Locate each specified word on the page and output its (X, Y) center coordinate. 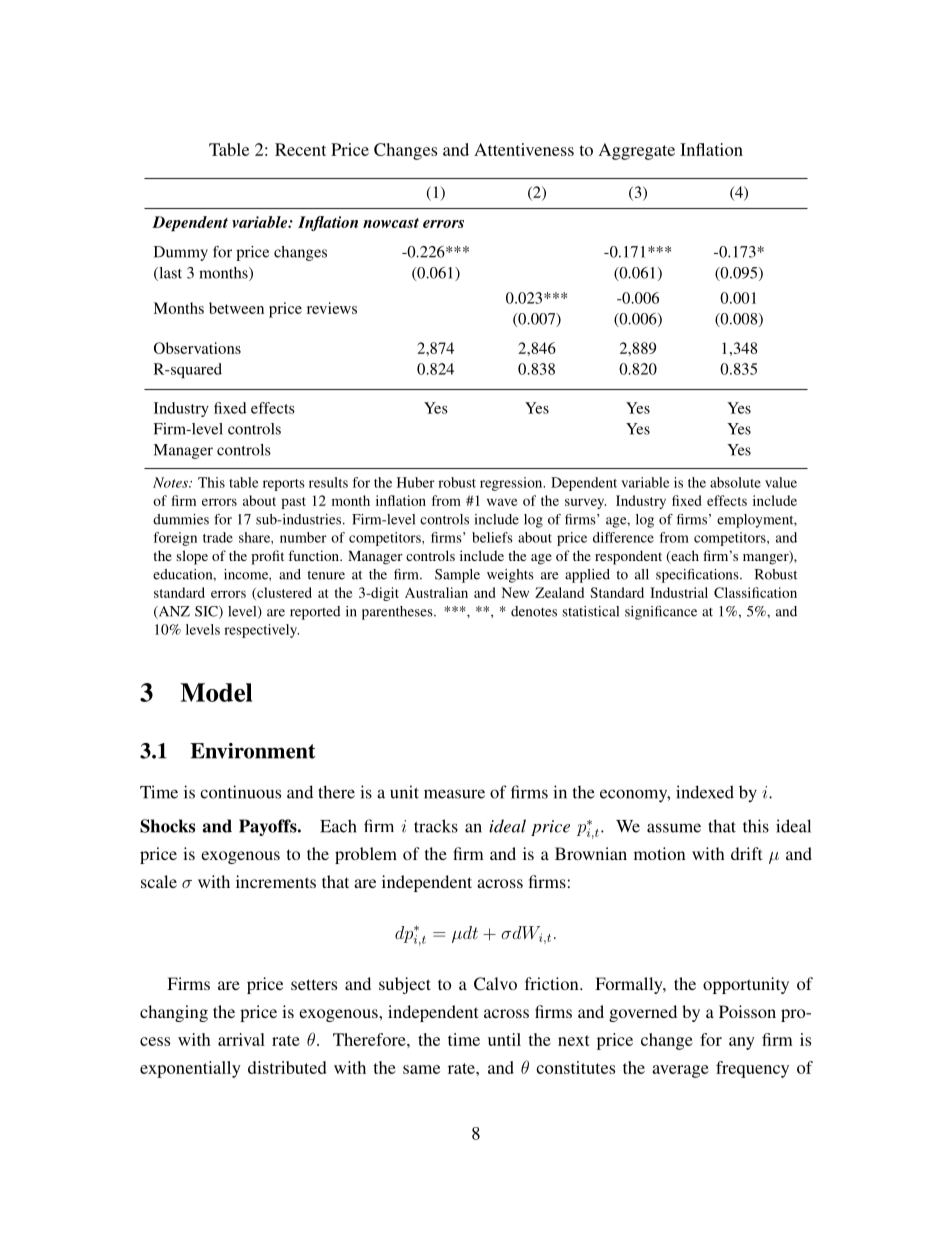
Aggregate (637, 151)
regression (512, 484)
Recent (300, 149)
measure (454, 794)
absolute (735, 482)
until (504, 1039)
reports (284, 485)
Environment (252, 751)
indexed (705, 792)
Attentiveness (524, 149)
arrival (241, 1039)
